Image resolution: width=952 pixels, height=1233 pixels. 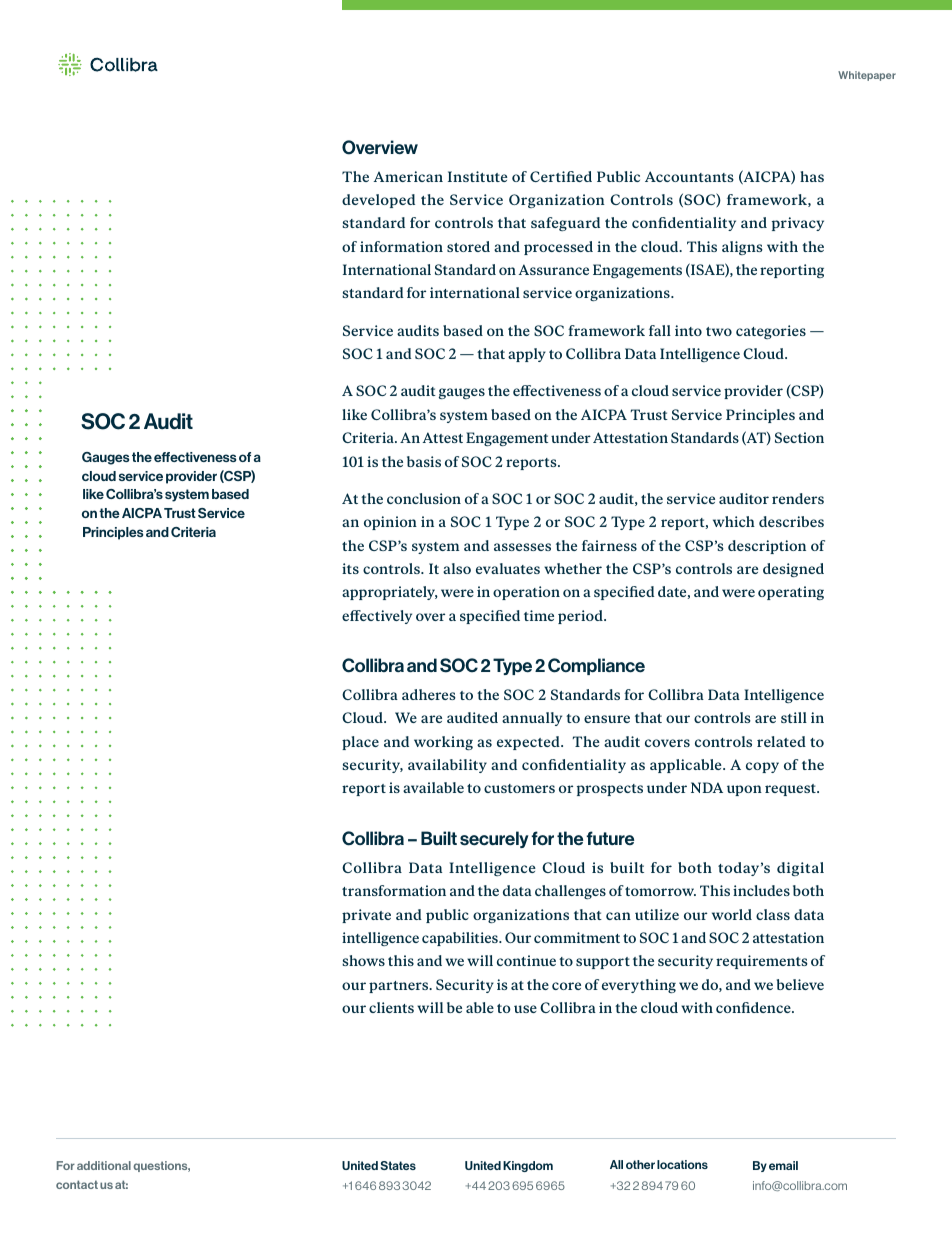 I want to click on time, so click(x=539, y=615).
